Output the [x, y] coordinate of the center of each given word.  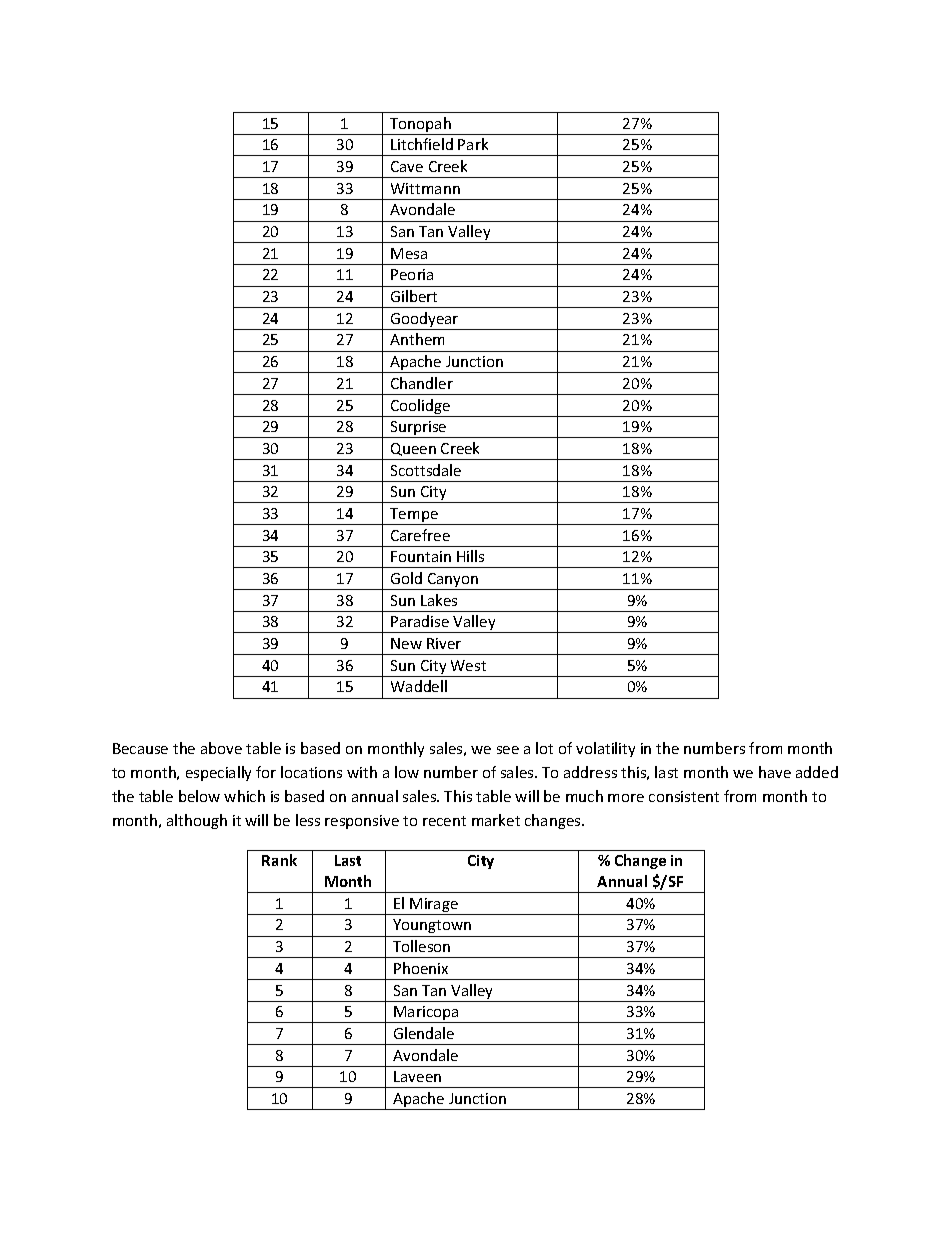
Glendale [424, 1033]
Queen [413, 449]
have [775, 772]
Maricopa [426, 1014]
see [508, 750]
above [221, 748]
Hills [470, 556]
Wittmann [425, 188]
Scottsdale [426, 470]
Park [473, 144]
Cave [407, 166]
